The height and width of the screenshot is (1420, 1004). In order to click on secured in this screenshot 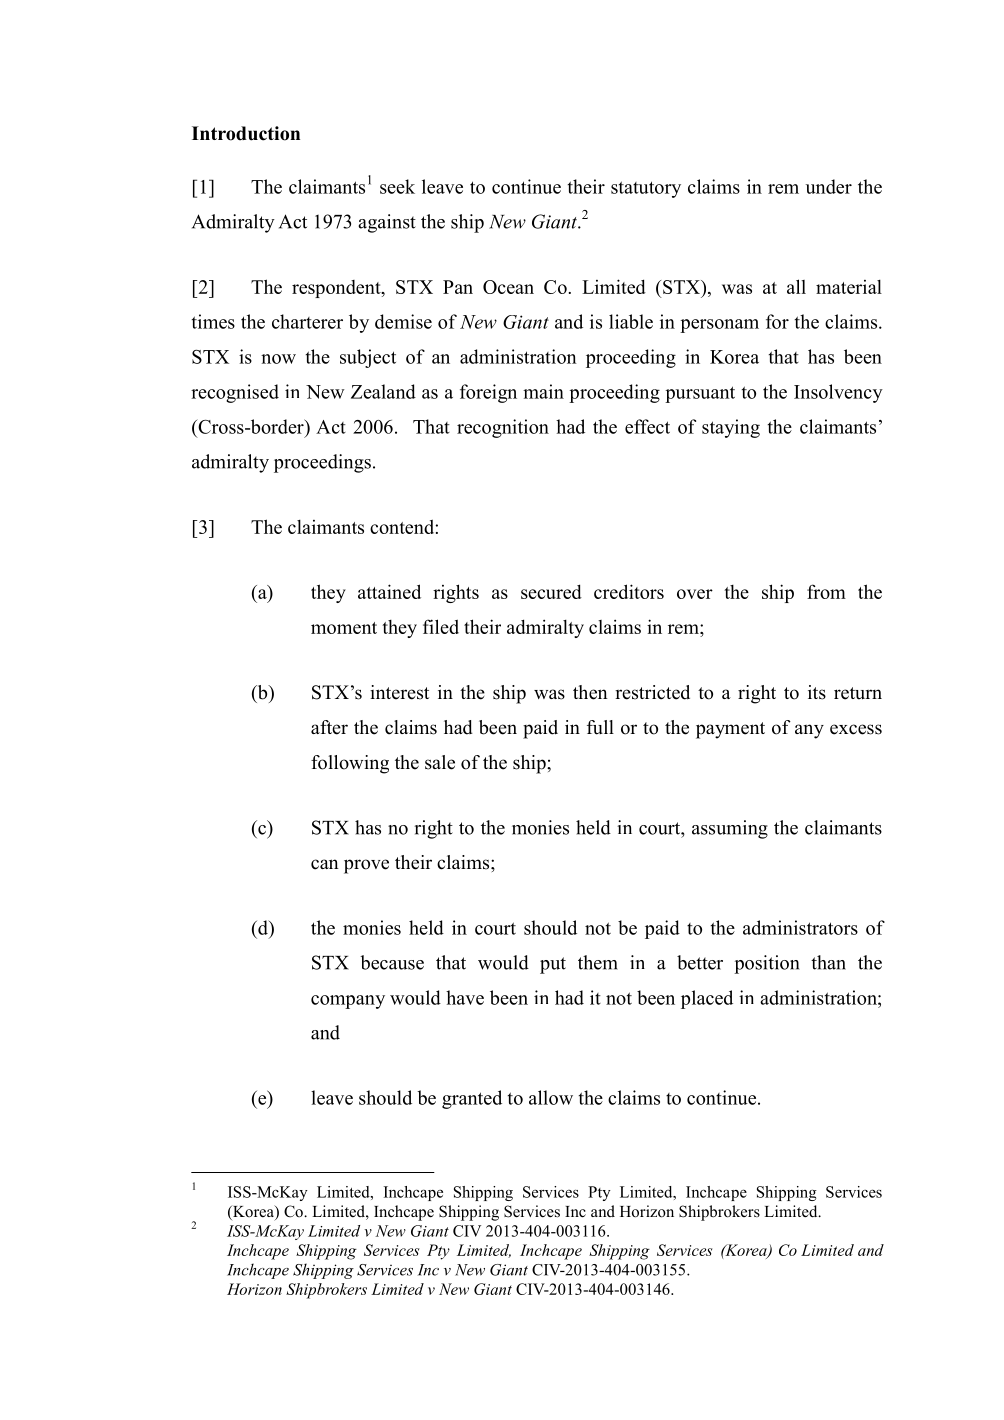, I will do `click(551, 591)`.
